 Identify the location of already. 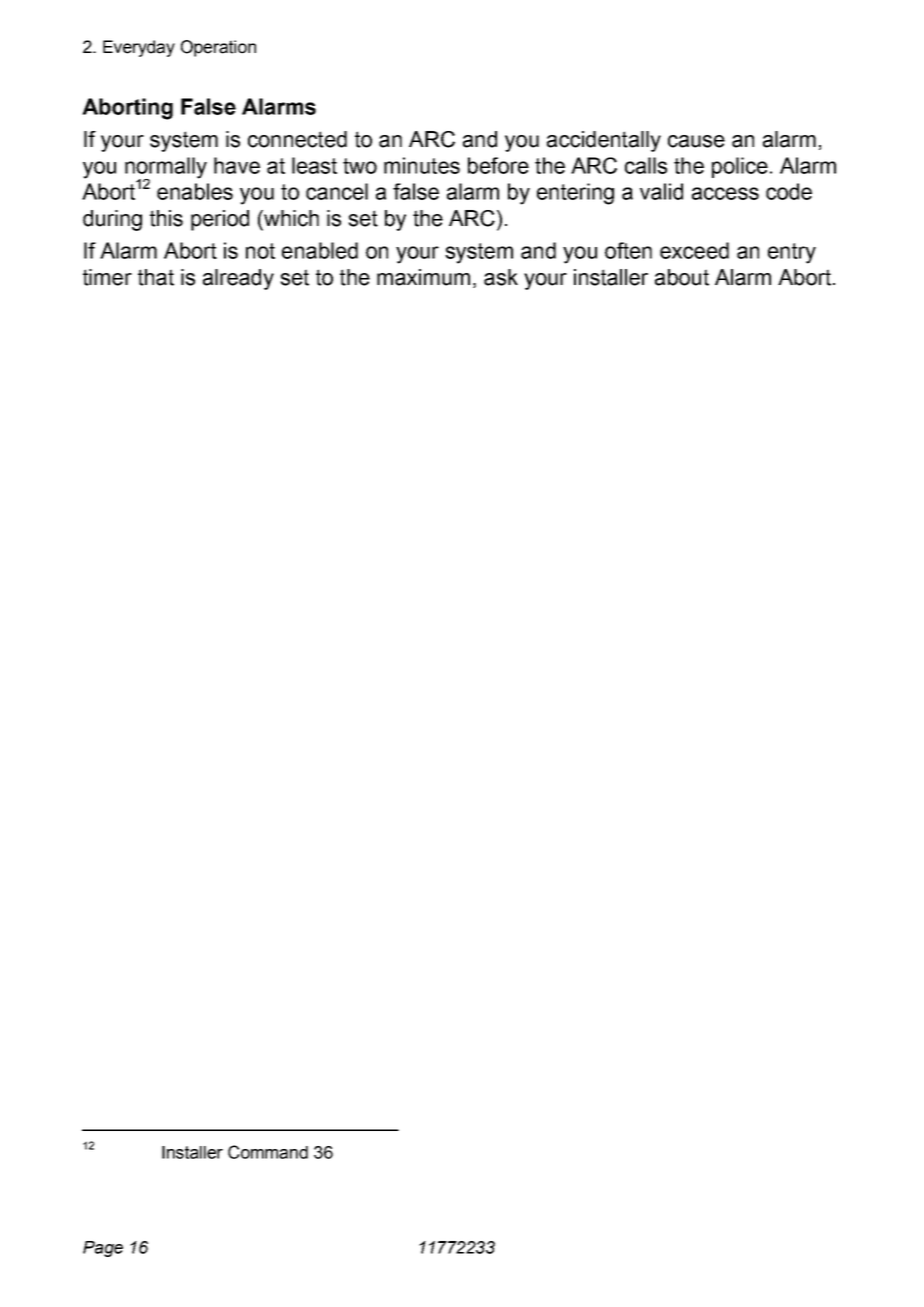
(238, 279).
